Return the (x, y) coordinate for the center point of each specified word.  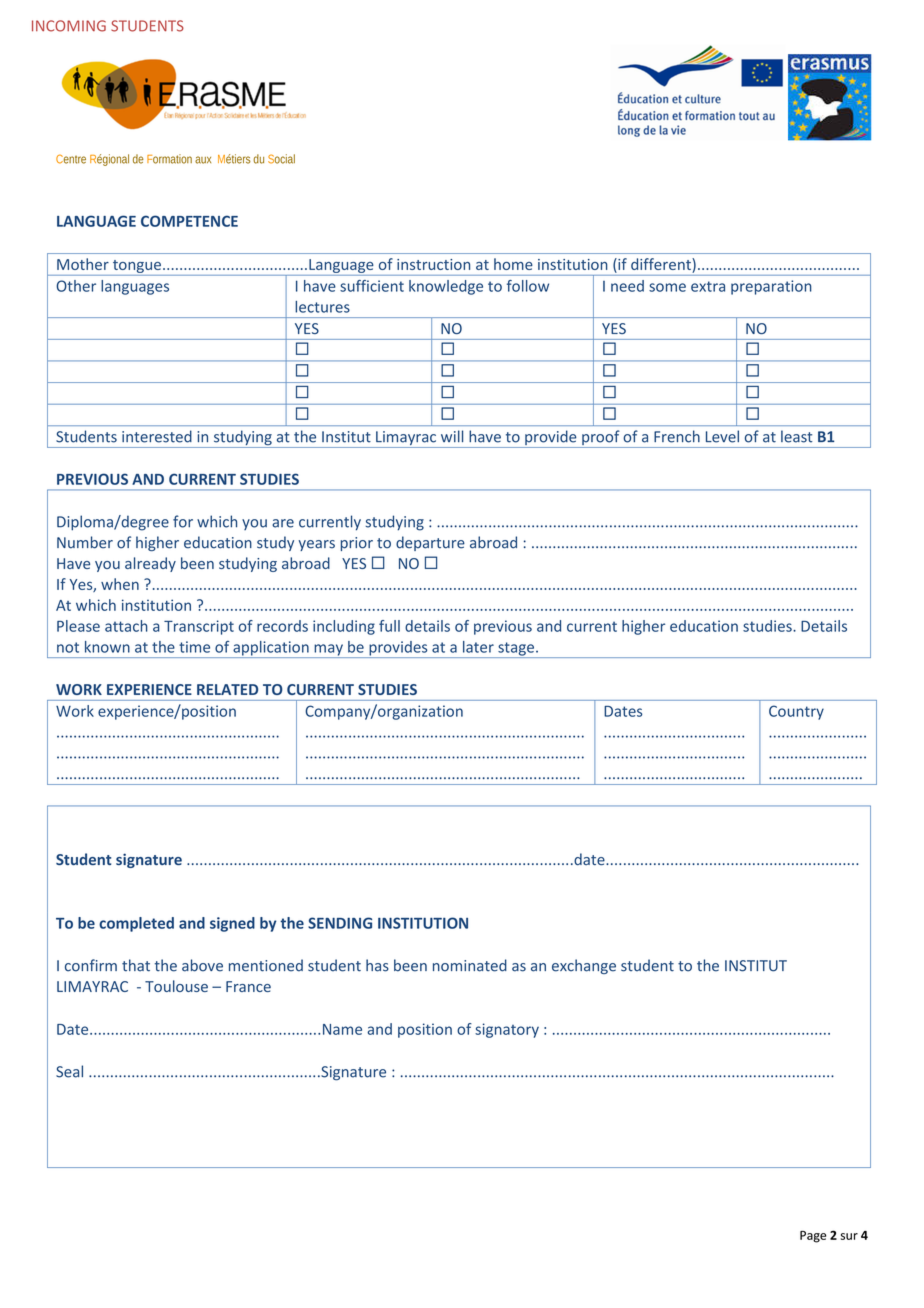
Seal (69, 1071)
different (662, 265)
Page (813, 1237)
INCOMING (69, 26)
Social (281, 159)
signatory (507, 1030)
